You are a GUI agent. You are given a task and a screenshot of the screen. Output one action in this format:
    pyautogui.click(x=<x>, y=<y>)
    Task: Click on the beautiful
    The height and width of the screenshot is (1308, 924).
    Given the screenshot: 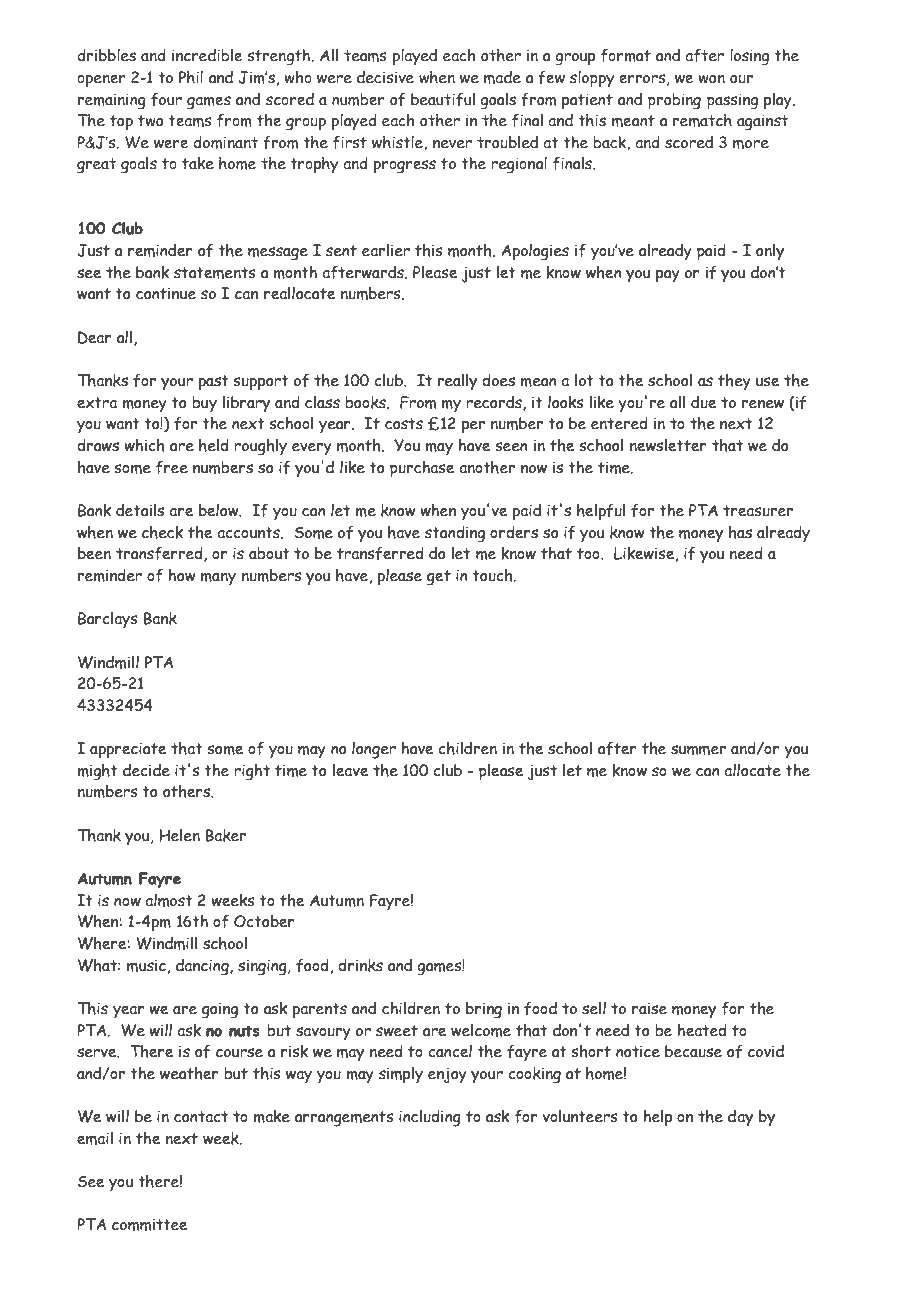 What is the action you would take?
    pyautogui.click(x=443, y=99)
